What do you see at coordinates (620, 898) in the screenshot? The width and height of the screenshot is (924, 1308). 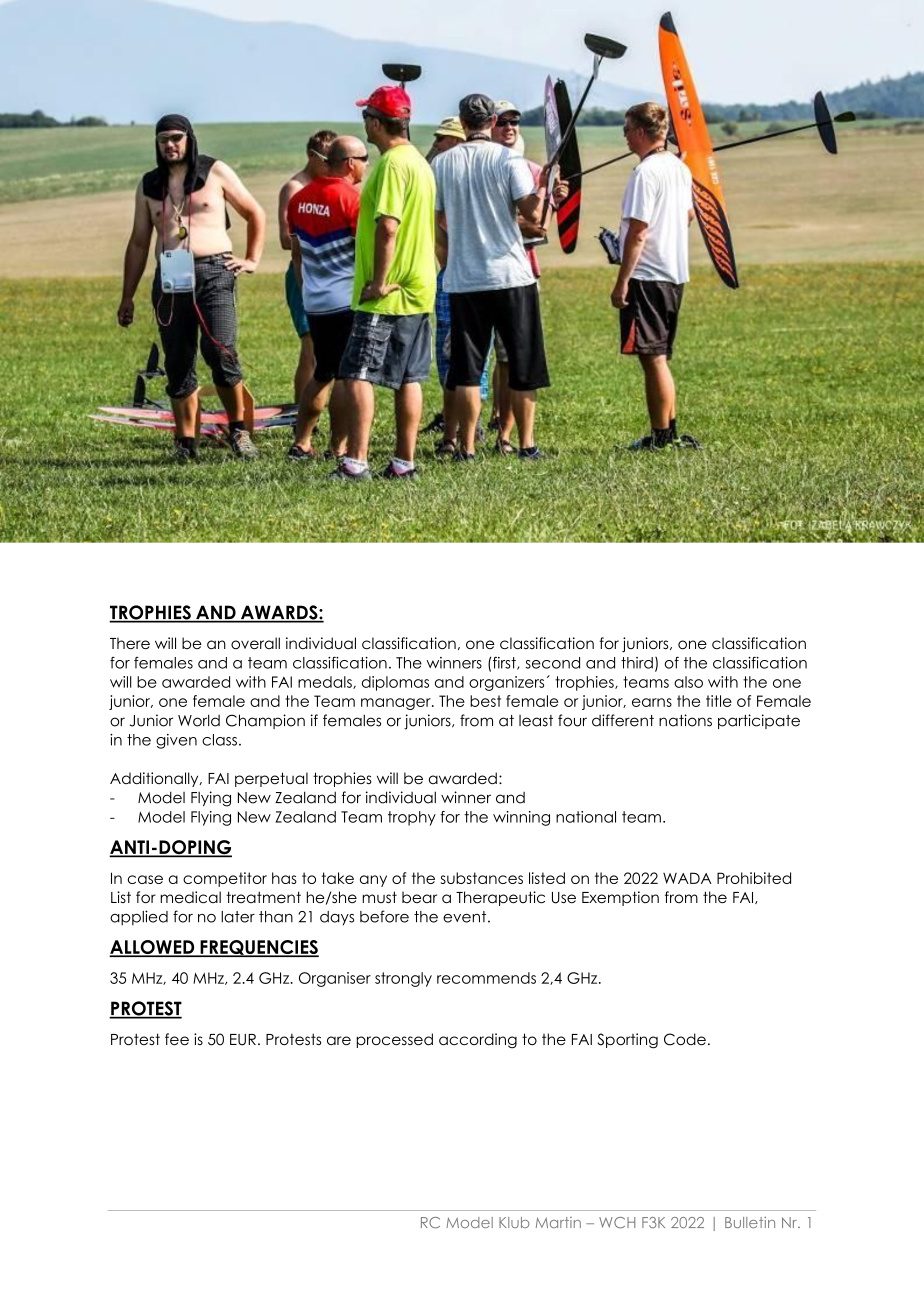 I see `Exemption` at bounding box center [620, 898].
